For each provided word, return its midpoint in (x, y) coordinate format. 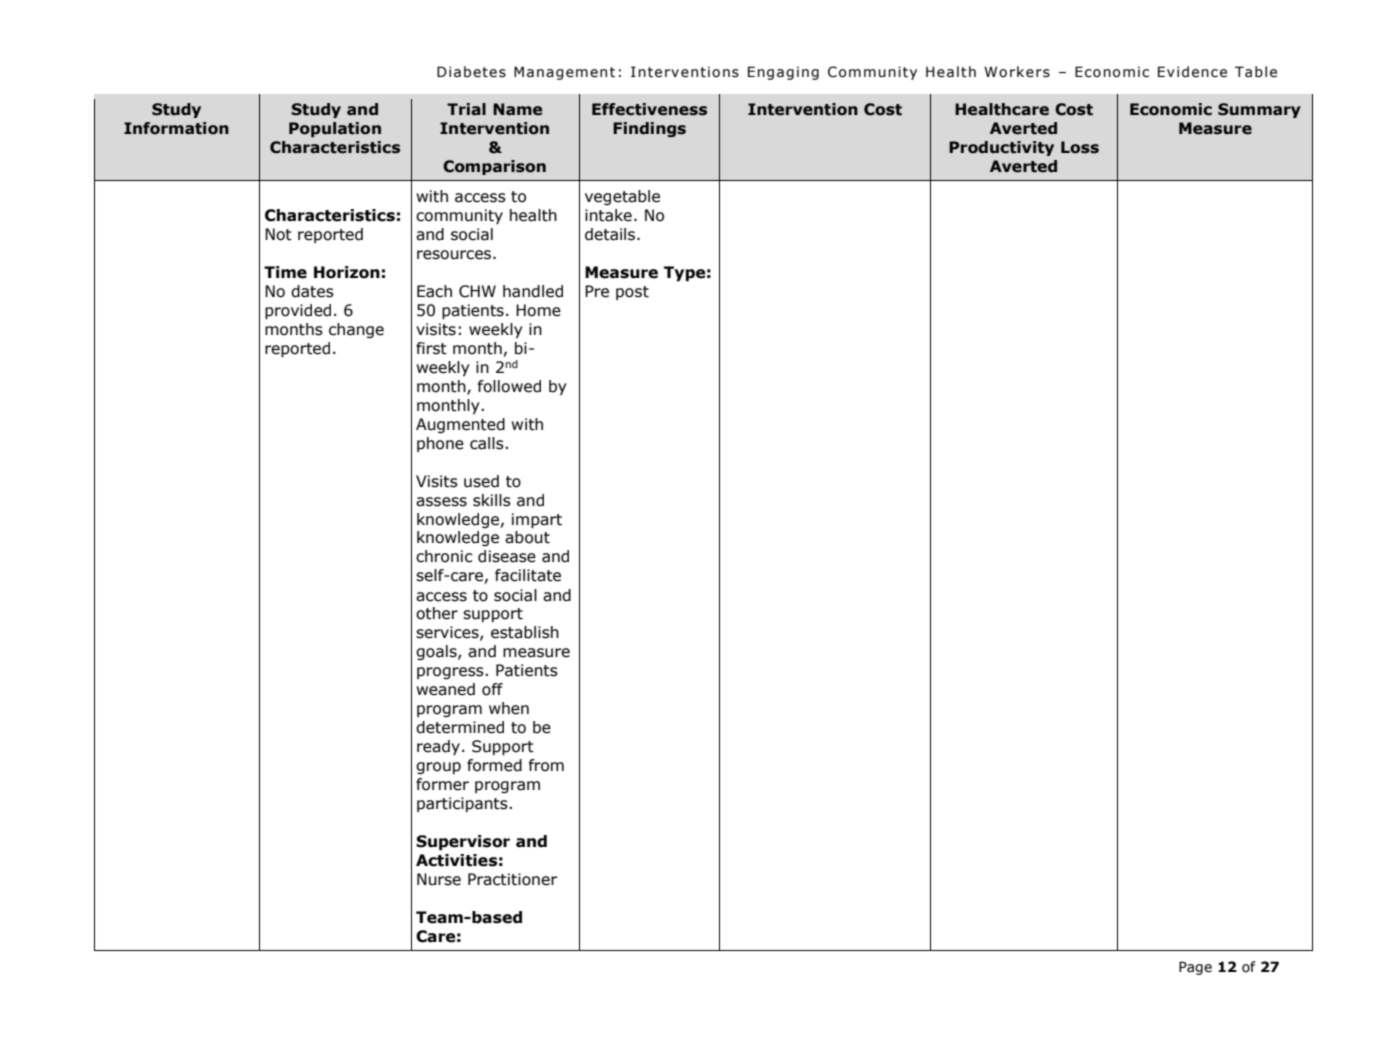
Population (335, 129)
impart (537, 520)
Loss (1080, 147)
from (546, 765)
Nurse (439, 879)
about (527, 537)
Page (1195, 968)
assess (441, 502)
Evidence (1192, 72)
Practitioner (512, 879)
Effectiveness (649, 109)
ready (438, 747)
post (632, 293)
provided (298, 311)
